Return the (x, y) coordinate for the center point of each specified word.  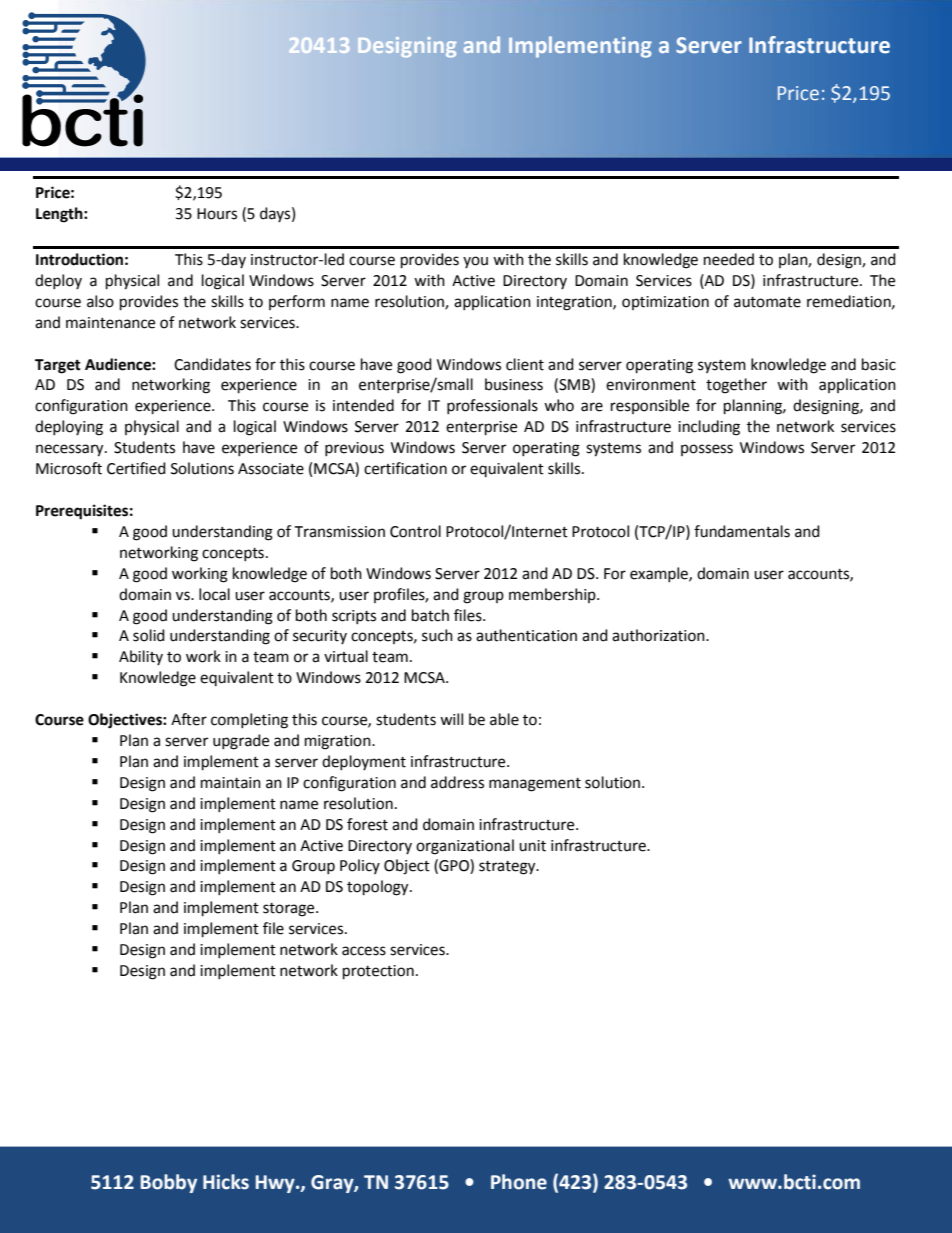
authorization (659, 635)
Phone (519, 1182)
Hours (217, 214)
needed (729, 259)
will (451, 719)
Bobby (169, 1183)
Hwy (276, 1184)
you (475, 262)
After (189, 719)
